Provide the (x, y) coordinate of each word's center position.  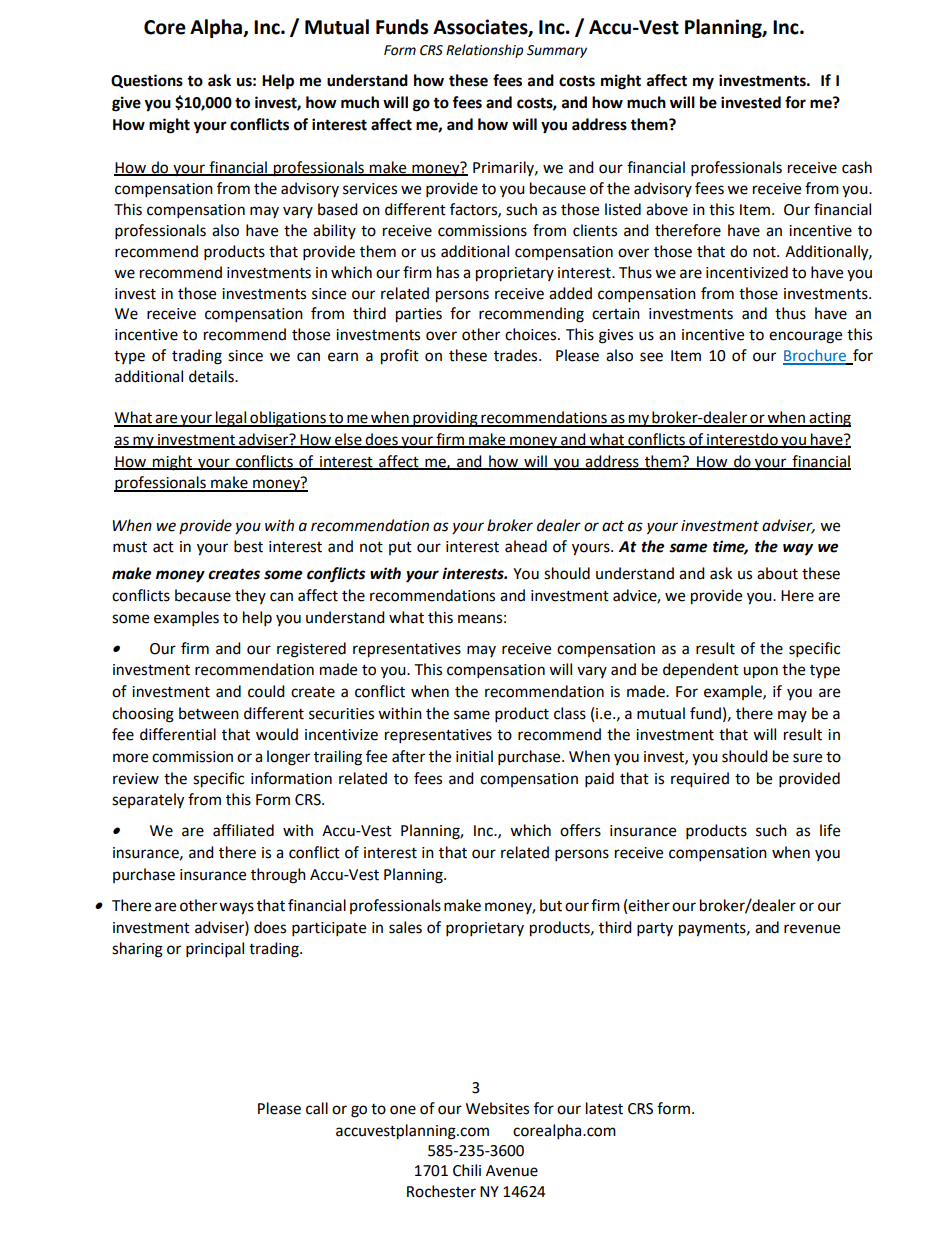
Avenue (512, 1171)
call (317, 1108)
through (278, 876)
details (212, 376)
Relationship (484, 51)
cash (857, 167)
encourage (805, 337)
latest (604, 1108)
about (777, 573)
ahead (526, 546)
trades (517, 355)
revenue (812, 929)
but (551, 905)
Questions (147, 81)
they (250, 596)
